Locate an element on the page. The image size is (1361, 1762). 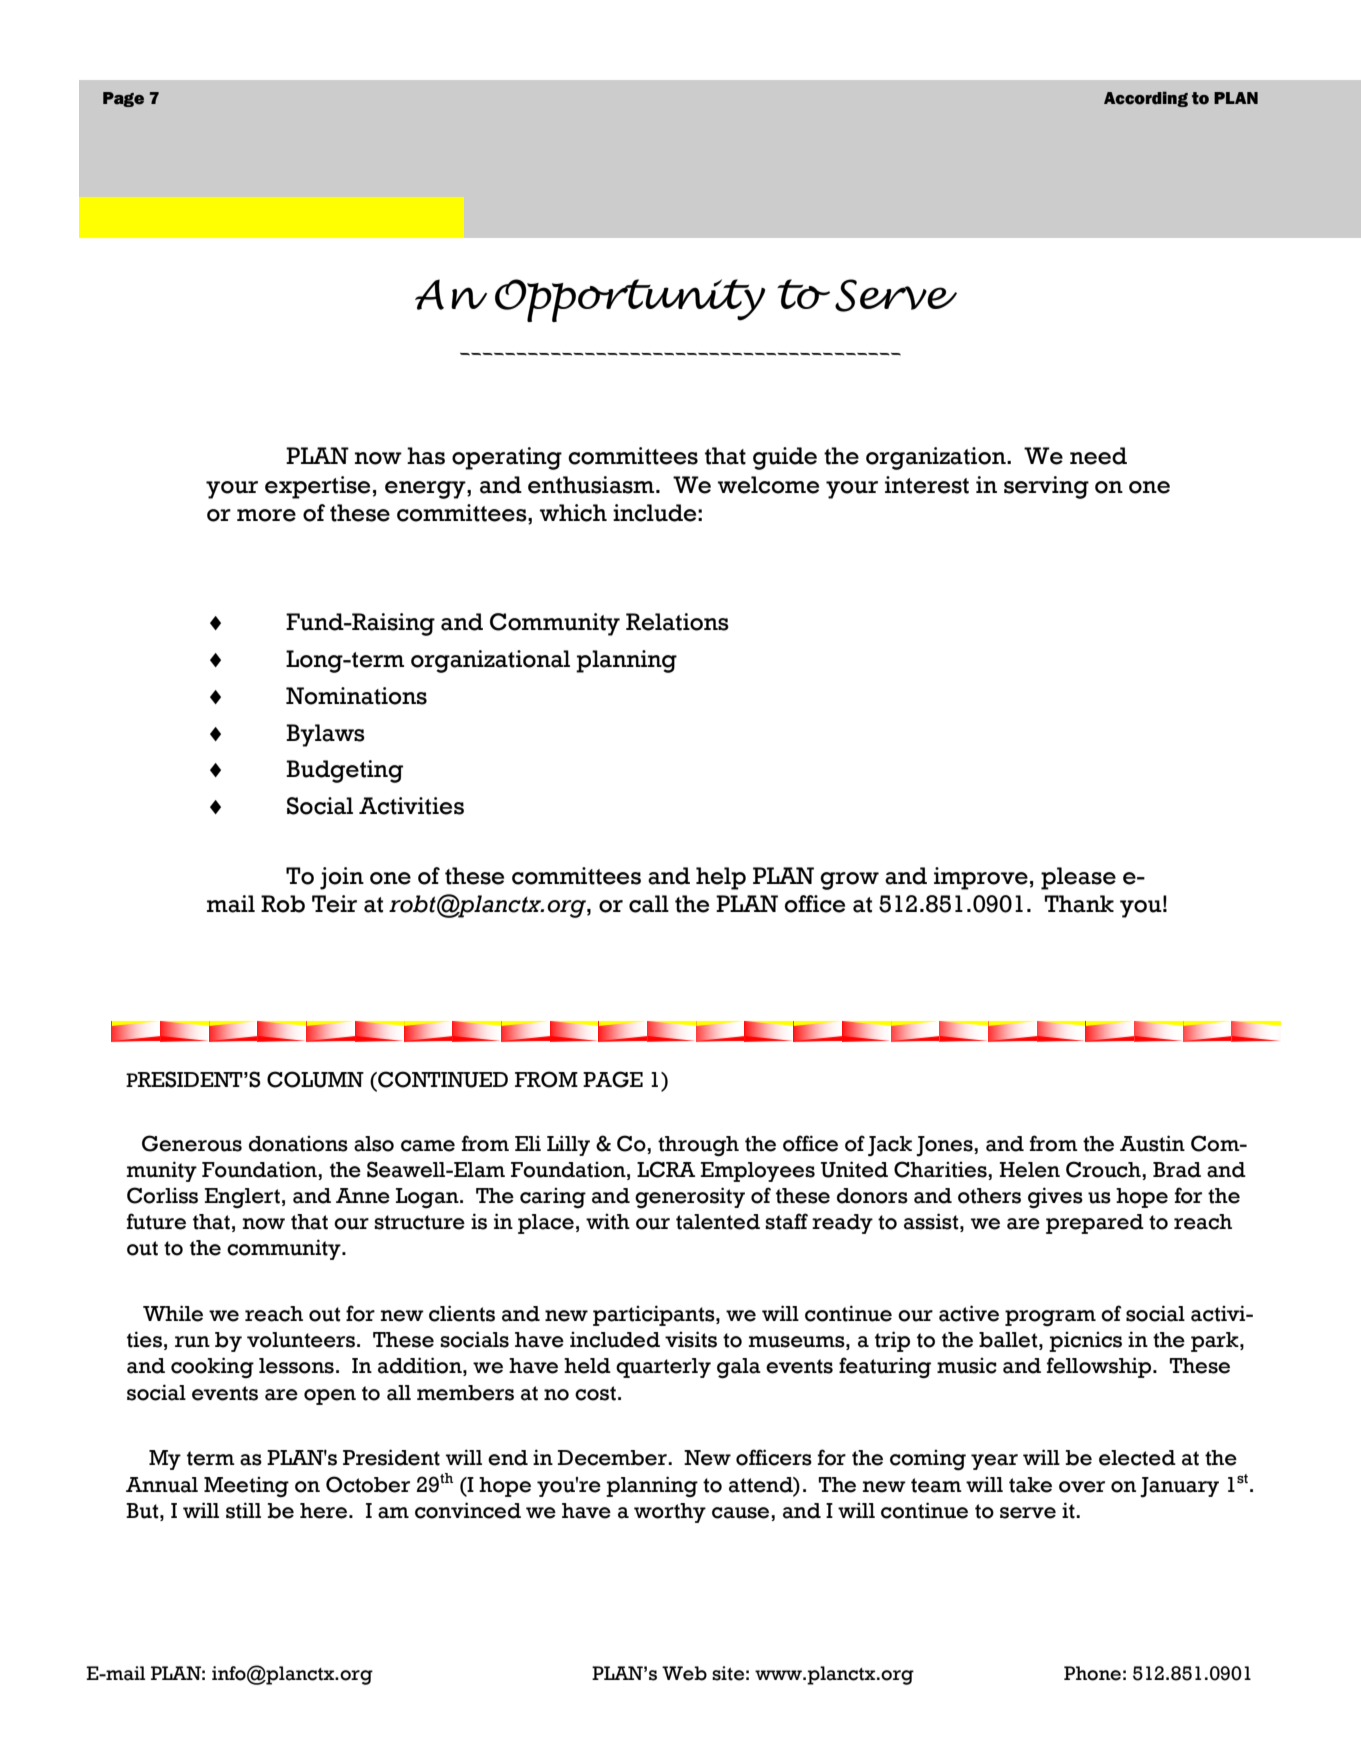
call is located at coordinates (649, 904).
